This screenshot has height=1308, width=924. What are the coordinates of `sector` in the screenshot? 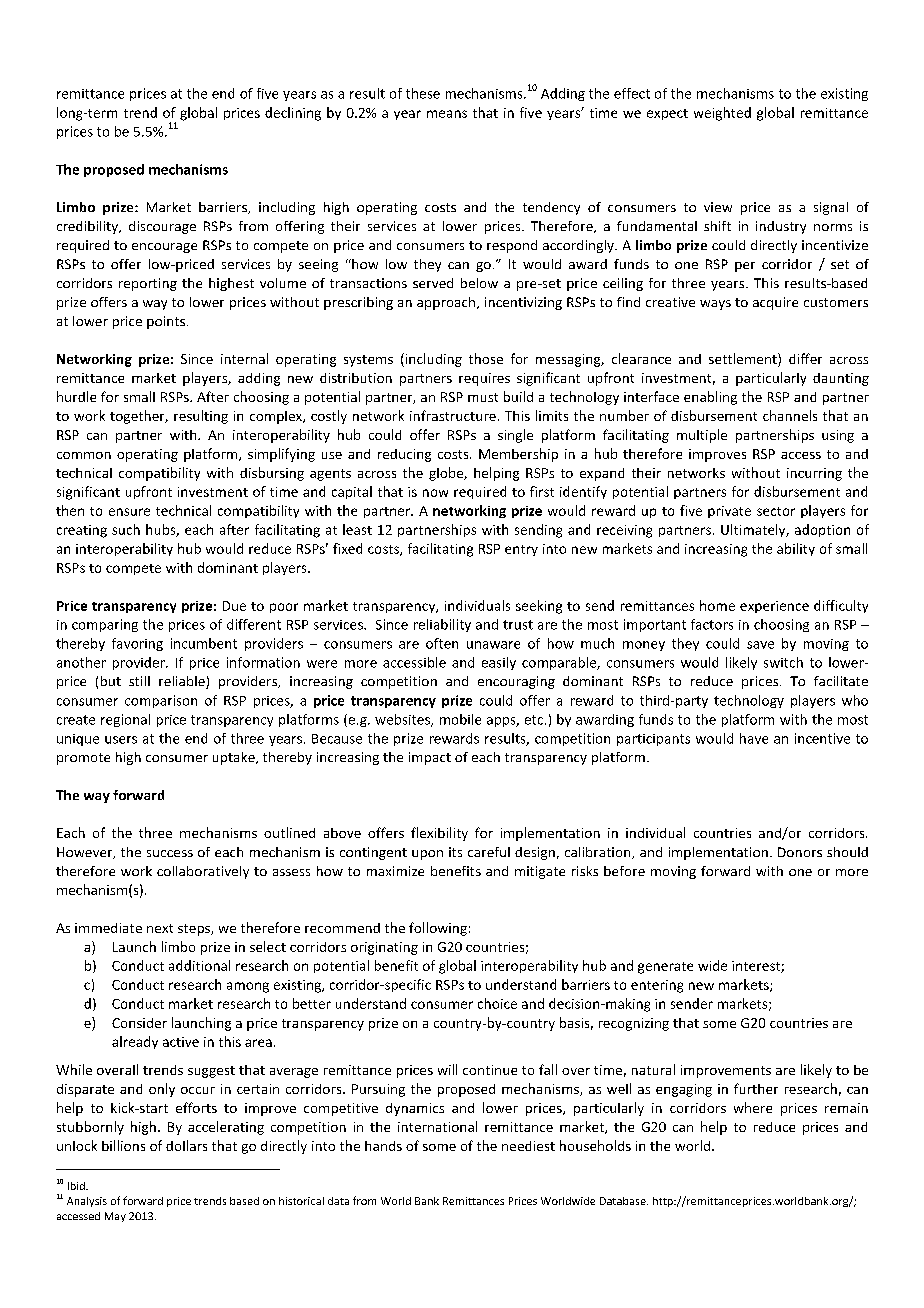 It's located at (776, 511).
